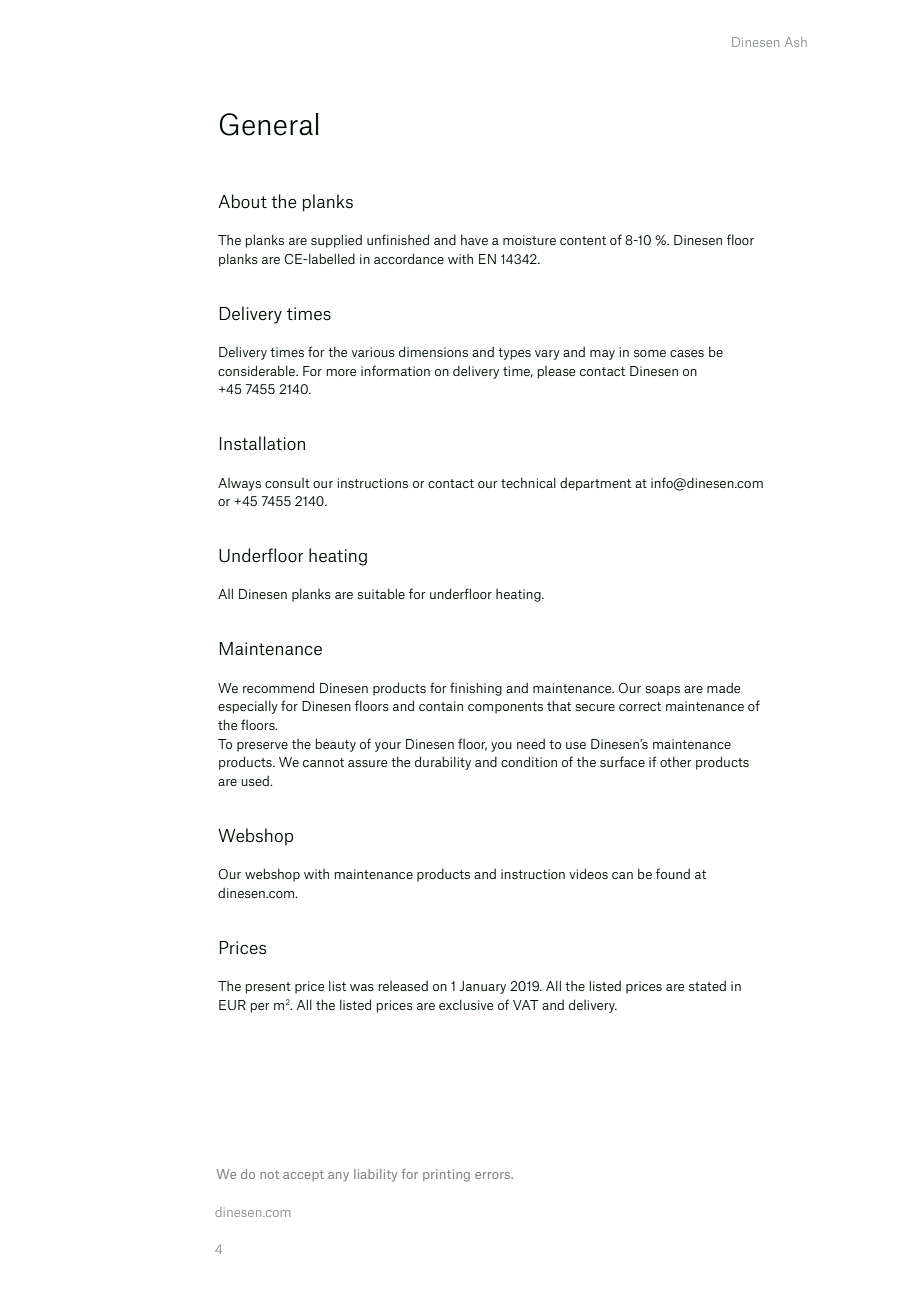 The height and width of the screenshot is (1308, 924). Describe the element at coordinates (529, 761) in the screenshot. I see `condition` at that location.
